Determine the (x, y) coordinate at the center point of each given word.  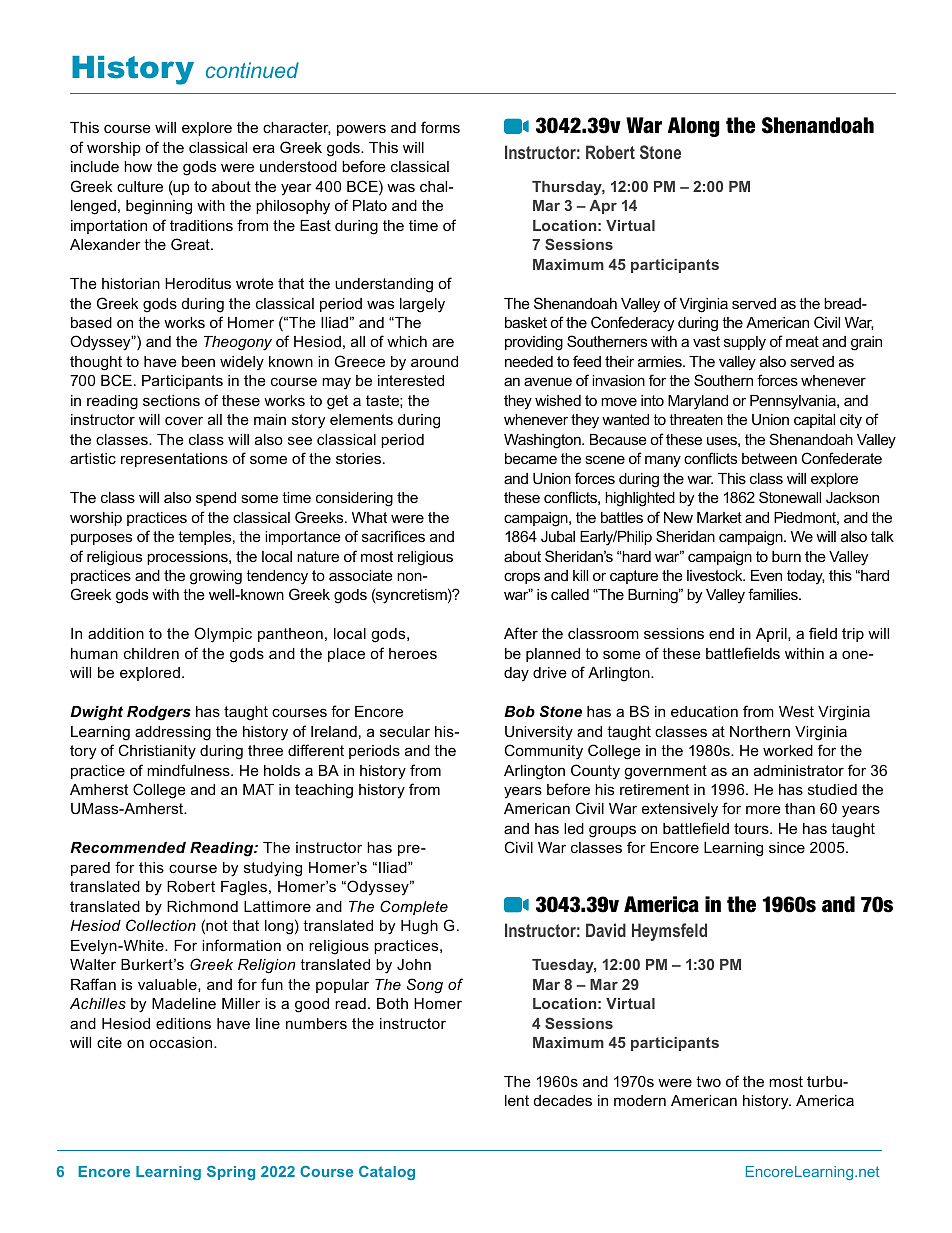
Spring (231, 1173)
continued (252, 70)
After (521, 633)
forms (440, 127)
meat (802, 341)
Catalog (387, 1173)
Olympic (223, 635)
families (774, 594)
